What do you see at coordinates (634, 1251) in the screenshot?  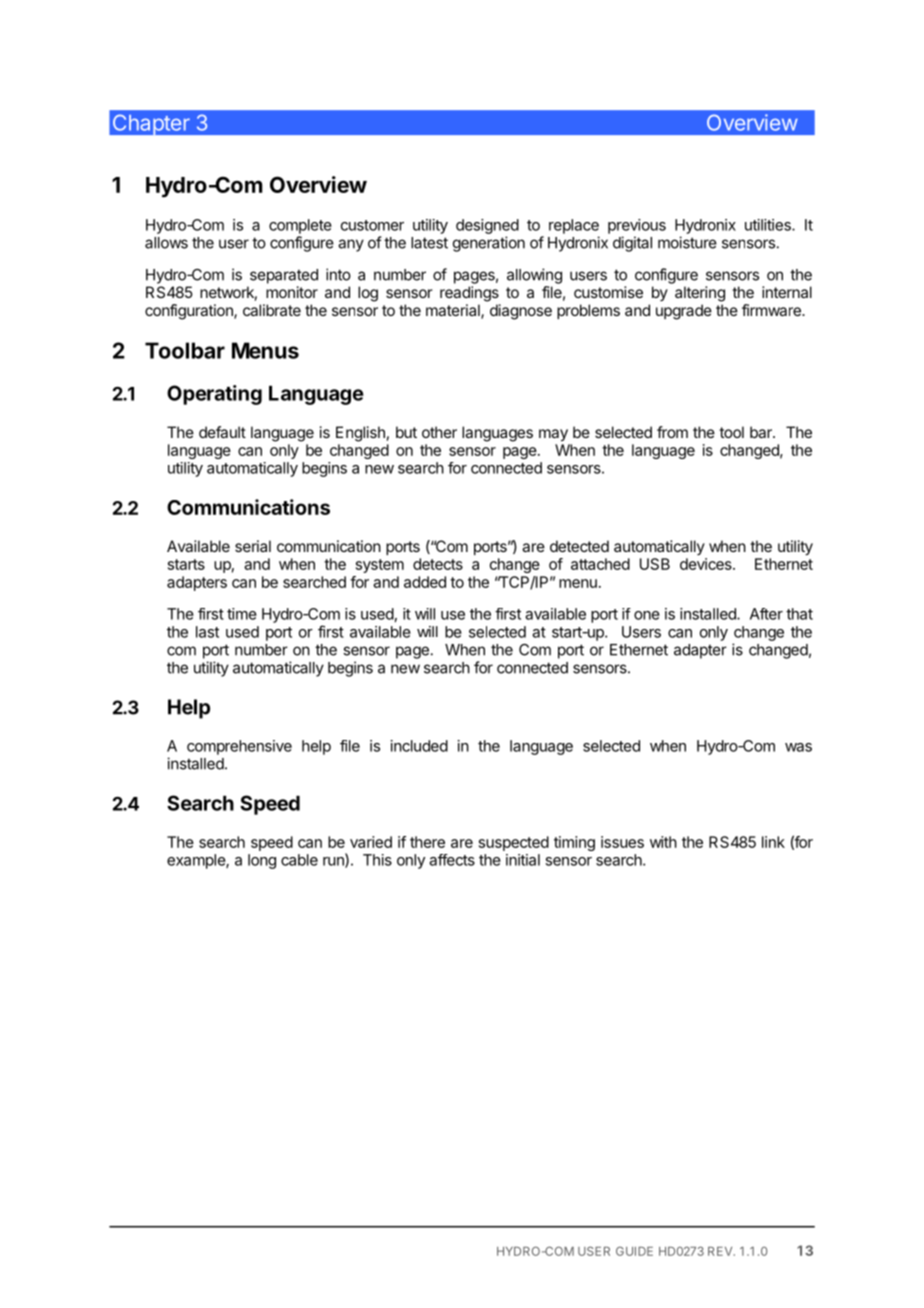 I see `GUIDE` at bounding box center [634, 1251].
